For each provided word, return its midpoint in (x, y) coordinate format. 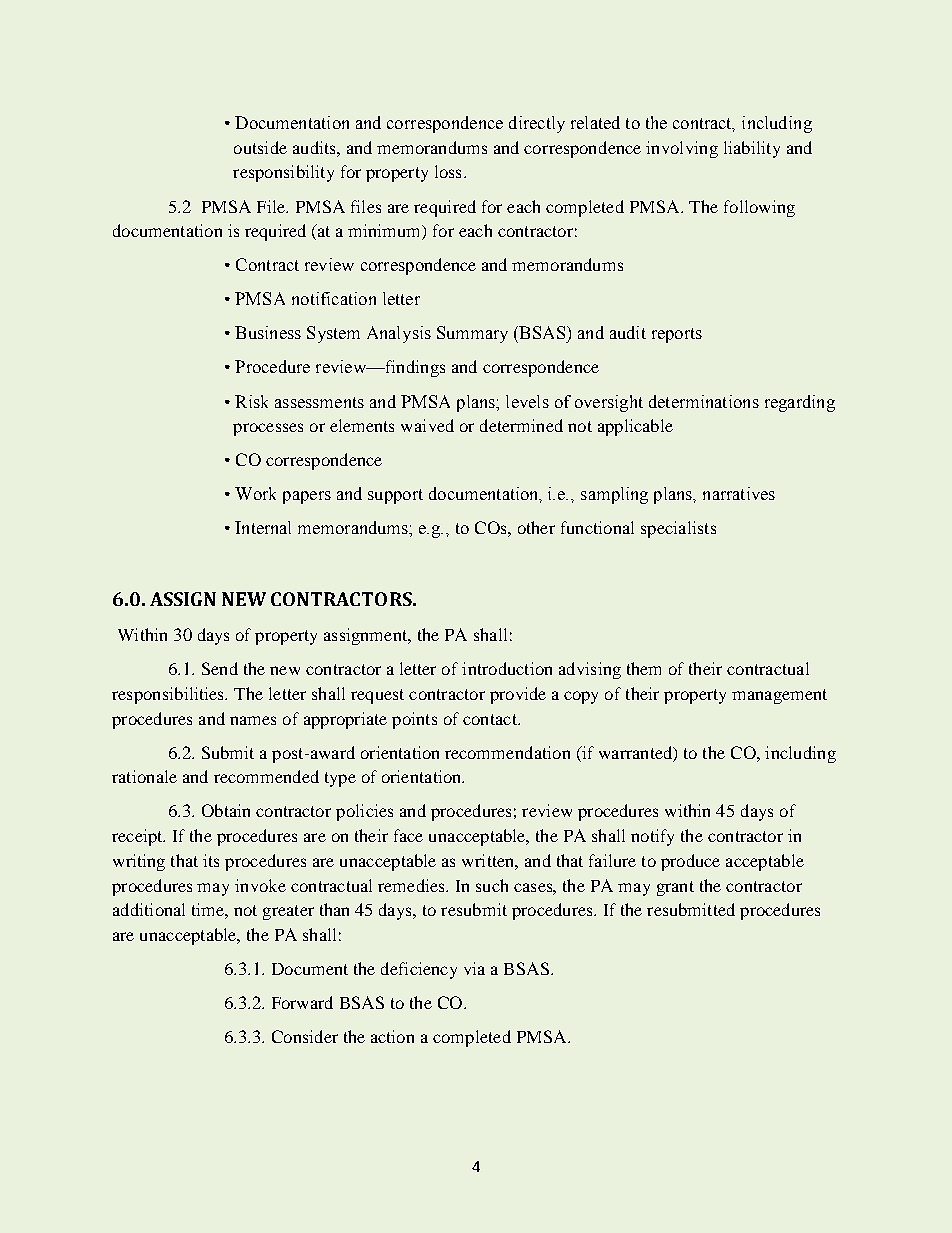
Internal (263, 527)
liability (752, 149)
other (536, 527)
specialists (678, 529)
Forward (302, 1002)
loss (448, 171)
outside (260, 147)
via (474, 968)
